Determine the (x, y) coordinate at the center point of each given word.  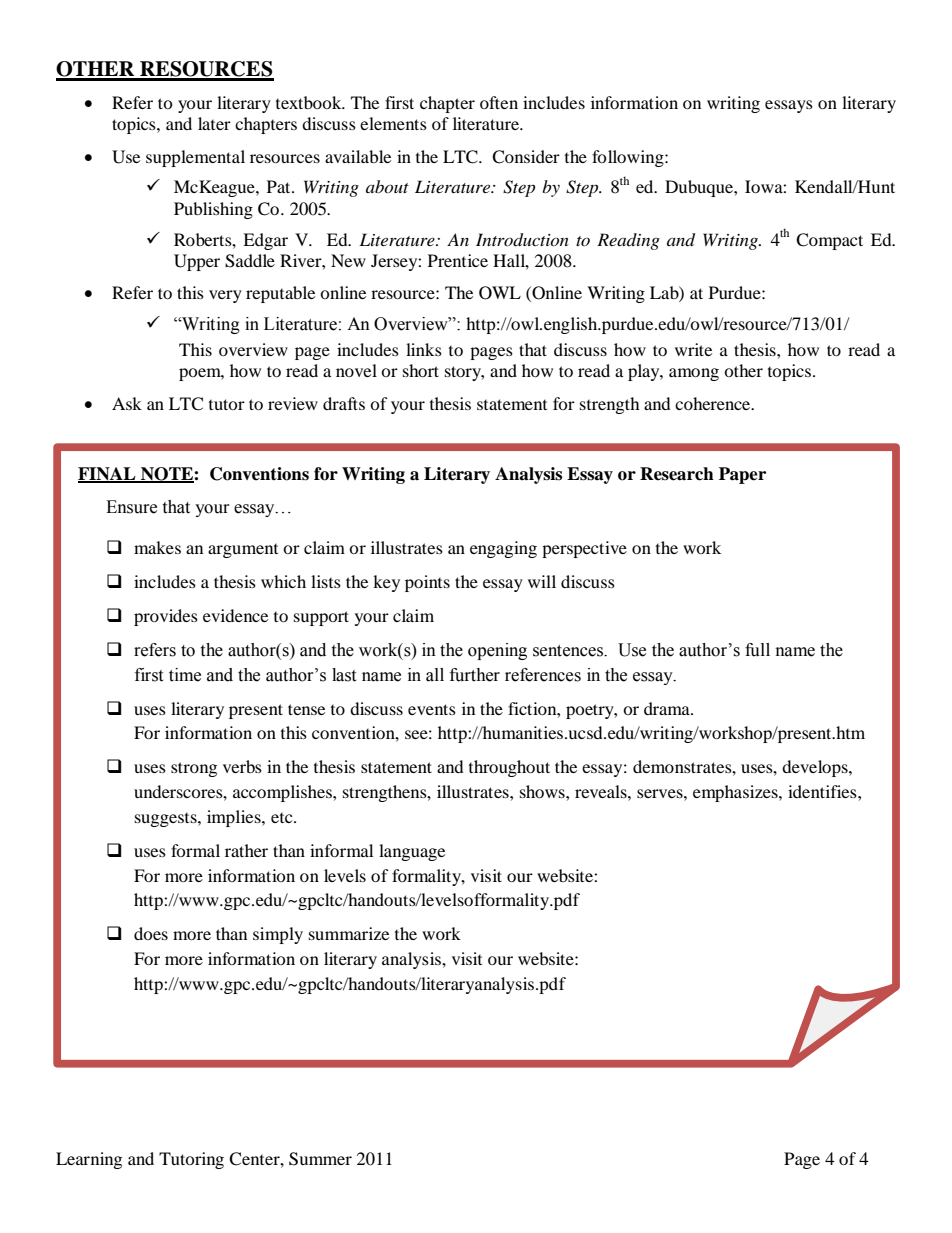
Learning (89, 1160)
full (757, 650)
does (151, 933)
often (499, 102)
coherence (714, 403)
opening (497, 651)
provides (166, 617)
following (629, 158)
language (412, 852)
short (421, 370)
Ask (127, 403)
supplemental (195, 158)
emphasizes (736, 793)
